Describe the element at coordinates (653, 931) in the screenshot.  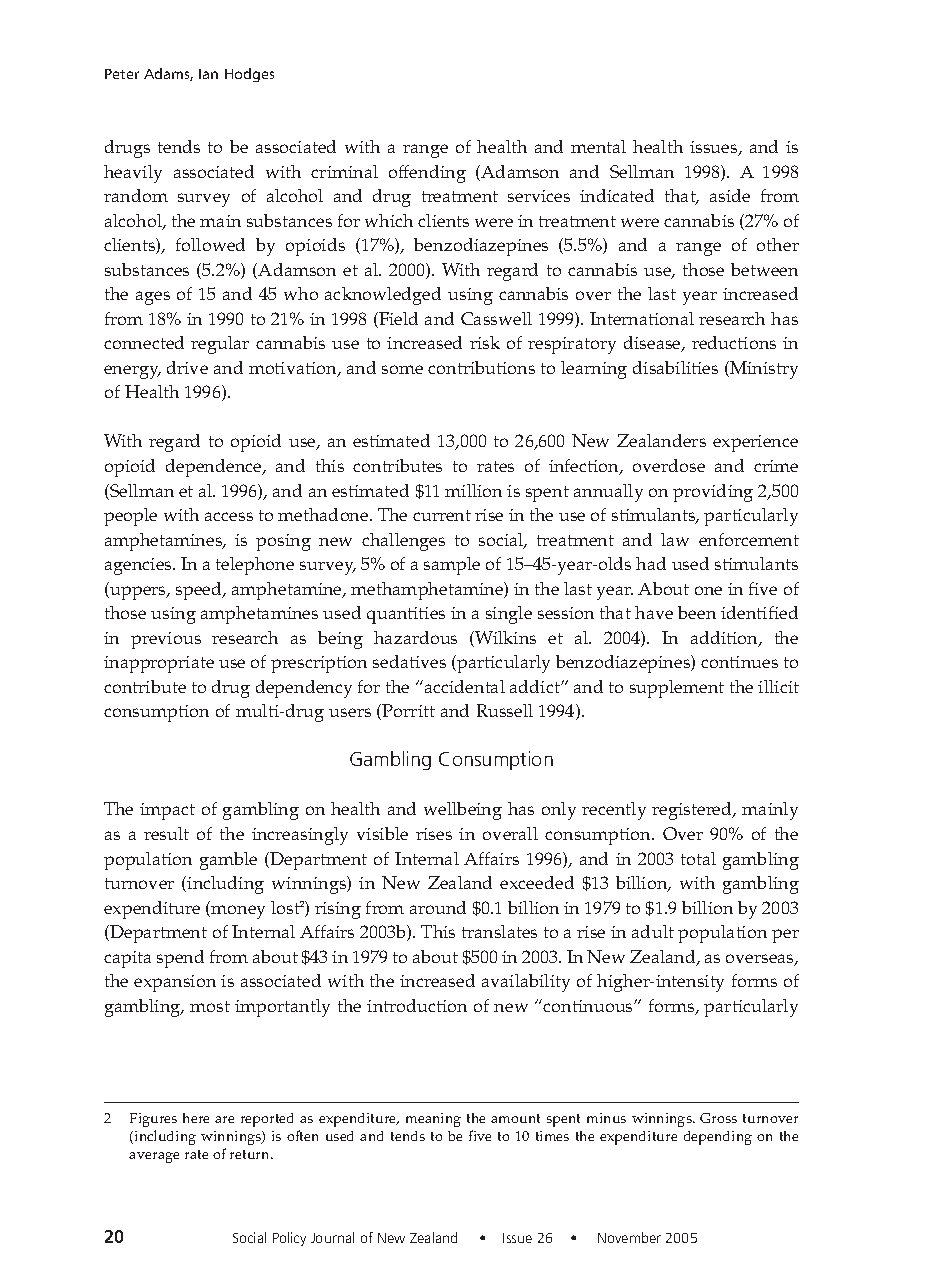
I see `adult` at that location.
